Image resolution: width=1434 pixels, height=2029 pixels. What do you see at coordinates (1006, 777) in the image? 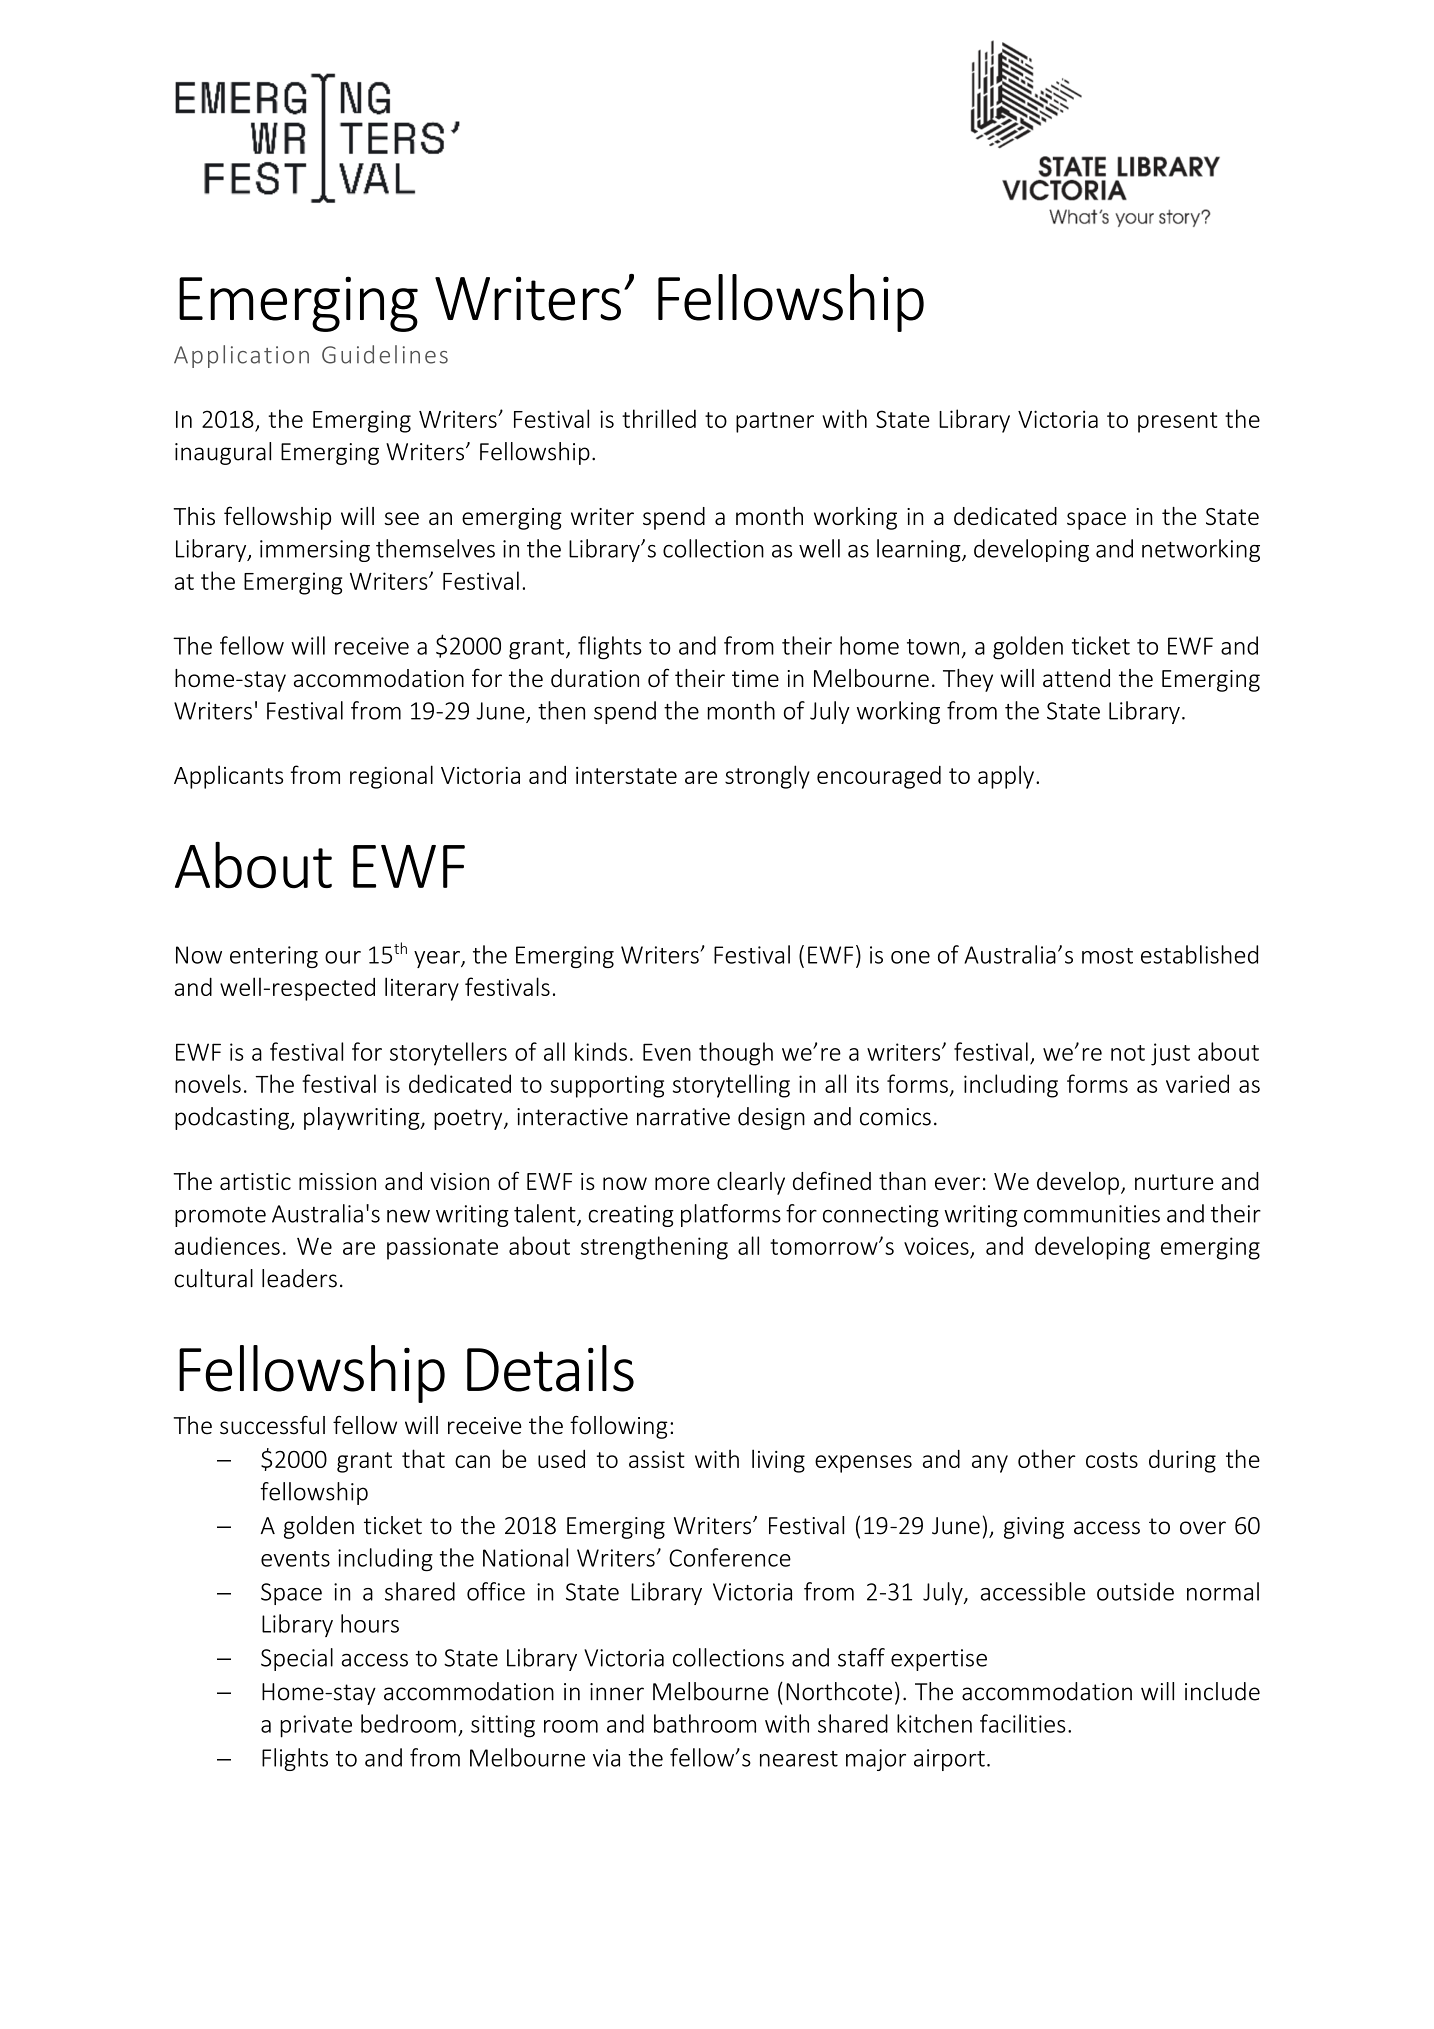
I see `apply` at bounding box center [1006, 777].
